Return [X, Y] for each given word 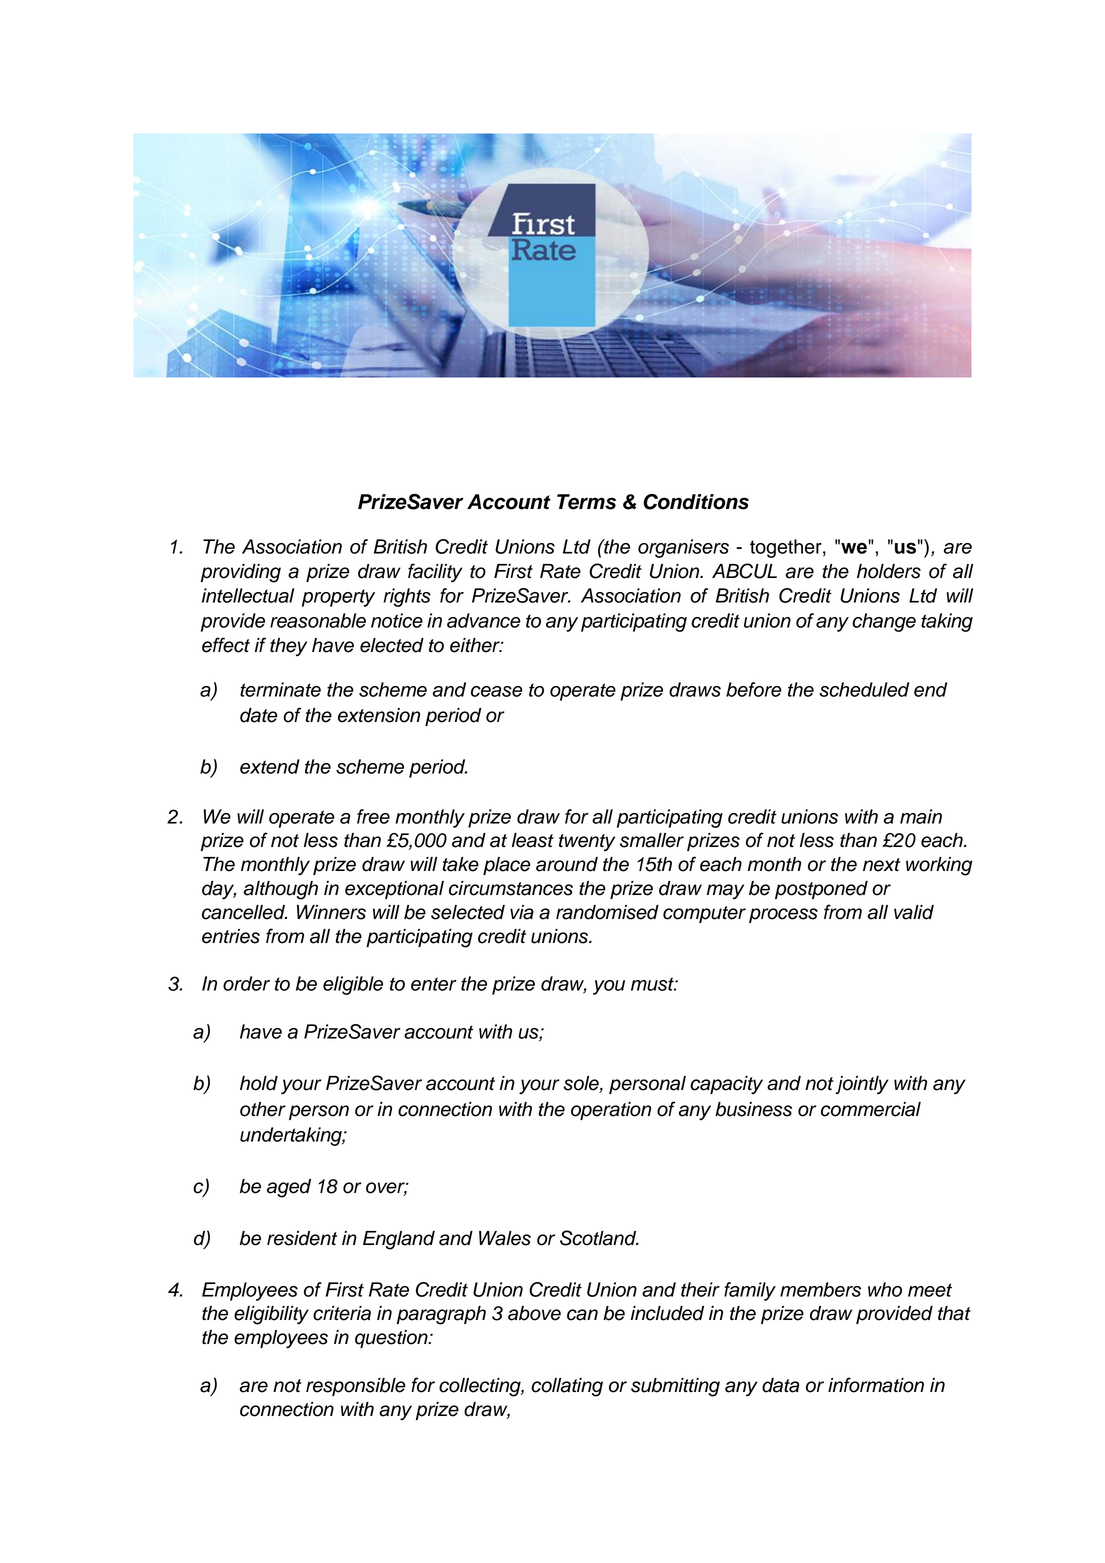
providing [241, 573]
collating [567, 1387]
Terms [586, 502]
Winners [331, 912]
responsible [356, 1387]
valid [914, 912]
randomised [607, 912]
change [884, 622]
